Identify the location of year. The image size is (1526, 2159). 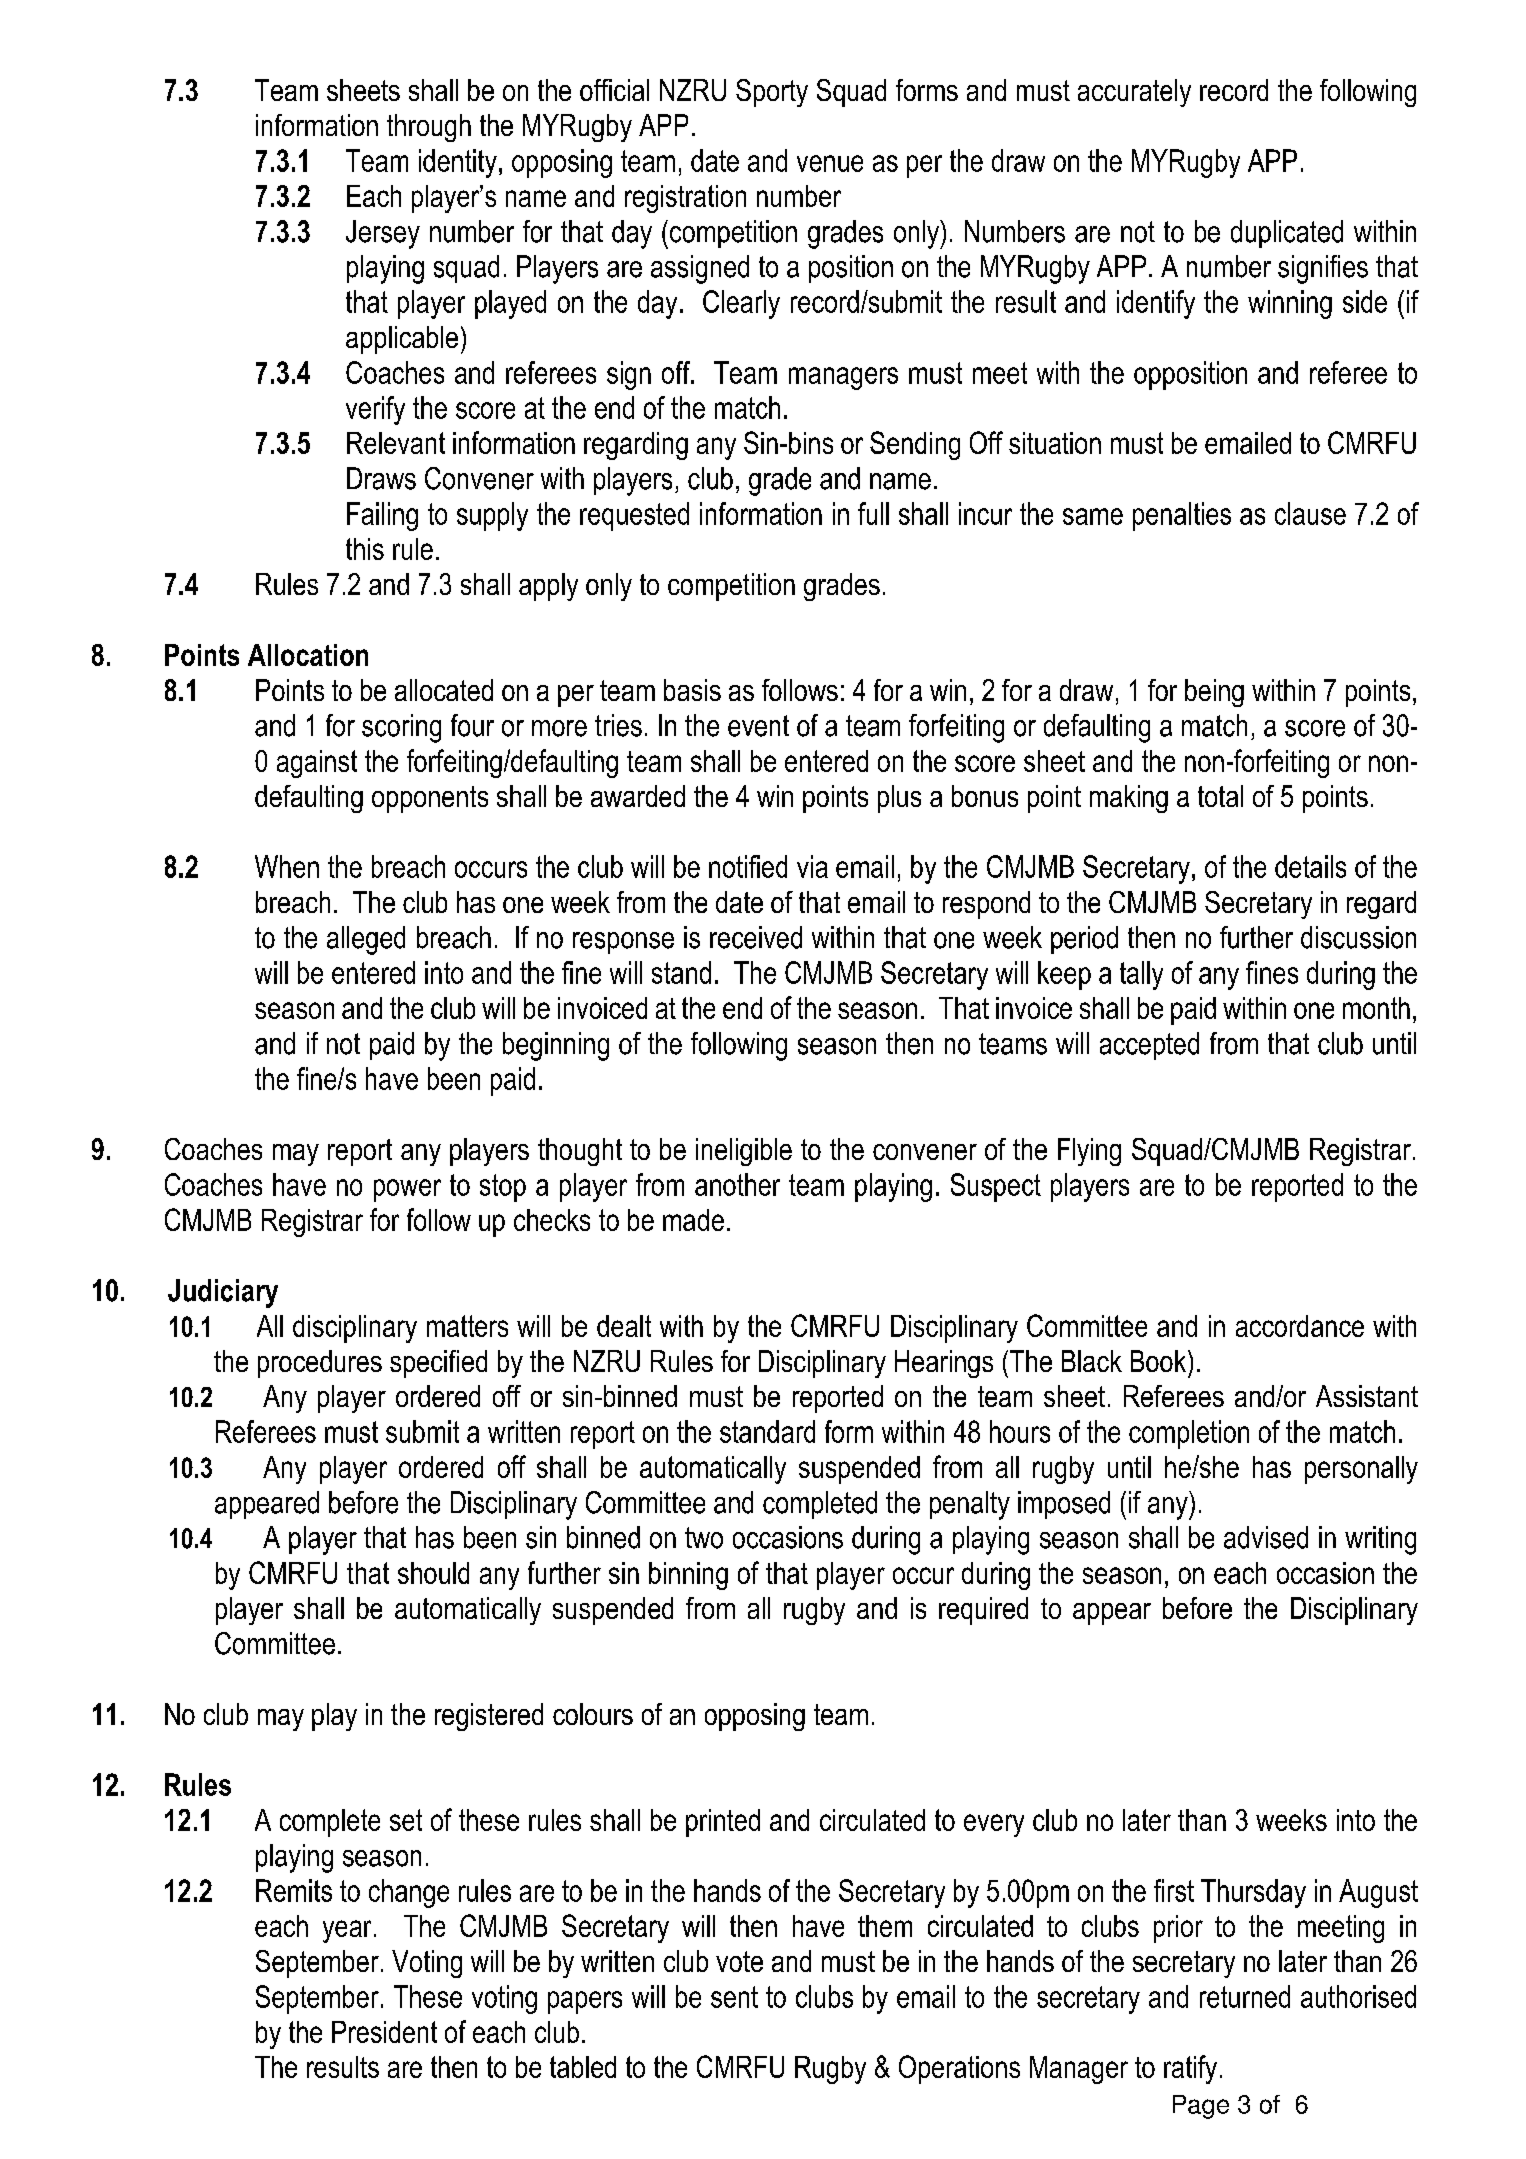
(347, 1931).
